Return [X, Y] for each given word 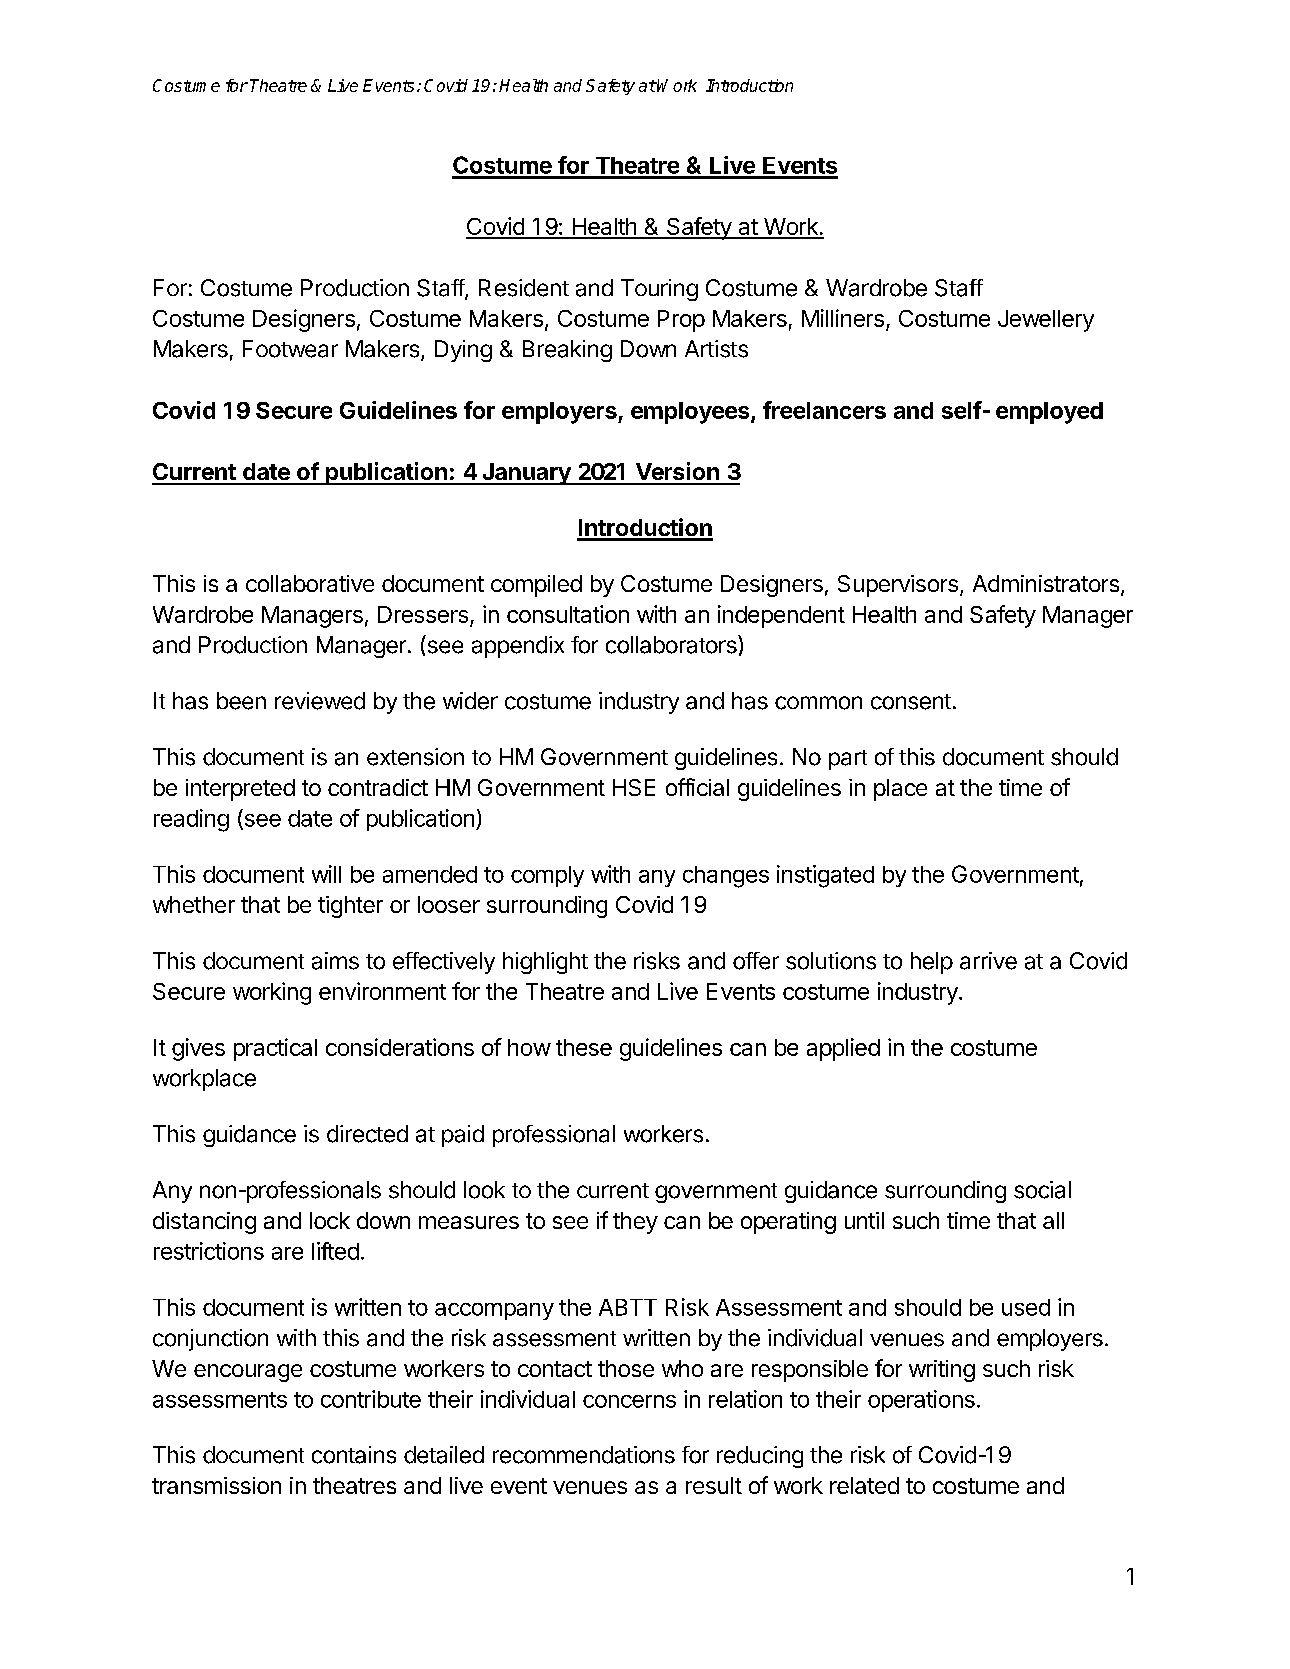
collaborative [310, 583]
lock [330, 1220]
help [932, 963]
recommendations [584, 1455]
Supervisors [898, 586]
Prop [681, 321]
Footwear [290, 349]
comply [547, 876]
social [1042, 1190]
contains [354, 1455]
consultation [568, 614]
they [635, 1223]
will [326, 874]
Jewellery [1046, 321]
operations [921, 1401]
